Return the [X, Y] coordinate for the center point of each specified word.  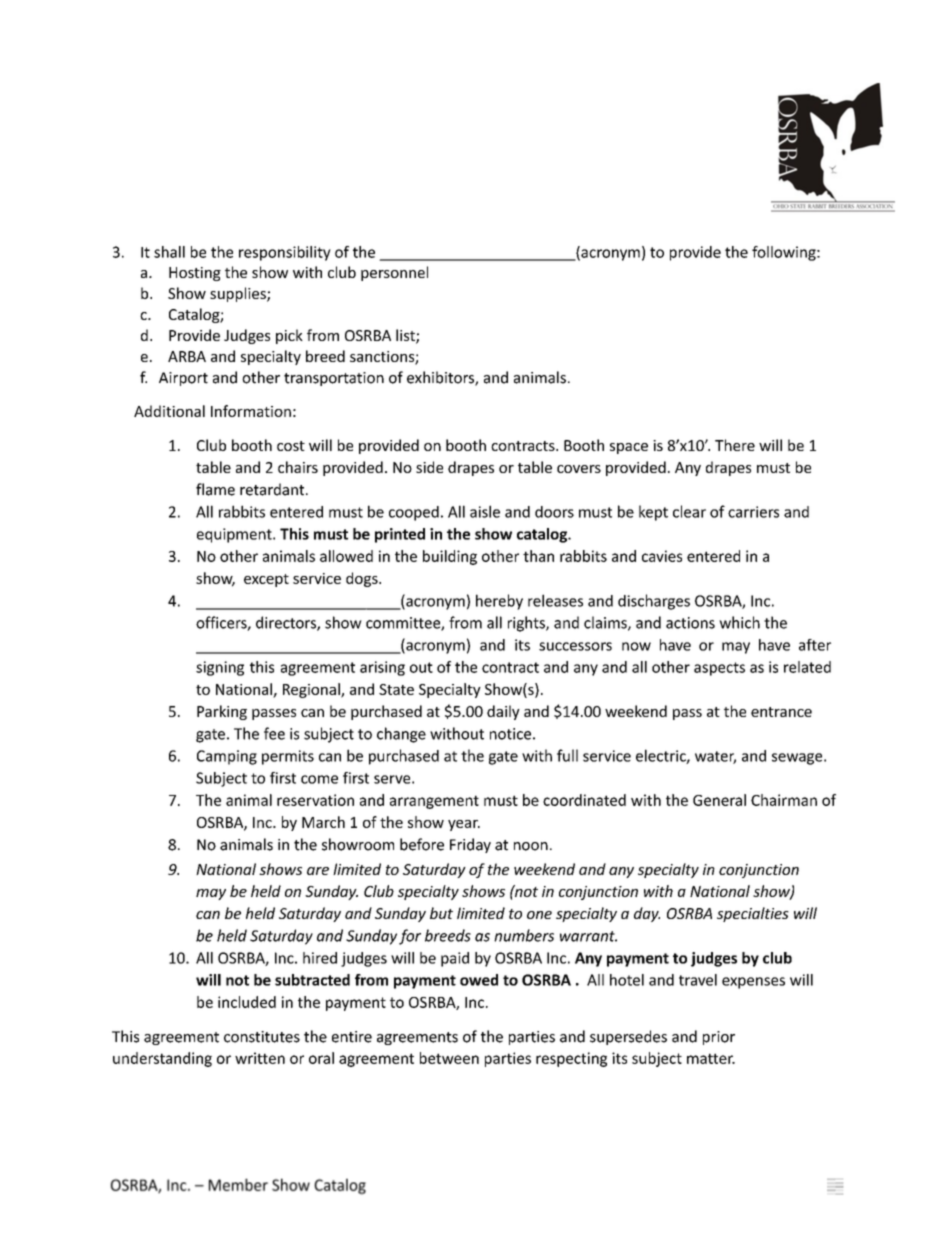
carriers [753, 512]
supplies [239, 294]
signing [220, 668]
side [429, 467]
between [449, 1058]
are [318, 871]
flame [215, 489]
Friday [470, 845]
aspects [719, 669]
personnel [394, 273]
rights [527, 624]
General [719, 800]
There [735, 445]
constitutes [262, 1037]
